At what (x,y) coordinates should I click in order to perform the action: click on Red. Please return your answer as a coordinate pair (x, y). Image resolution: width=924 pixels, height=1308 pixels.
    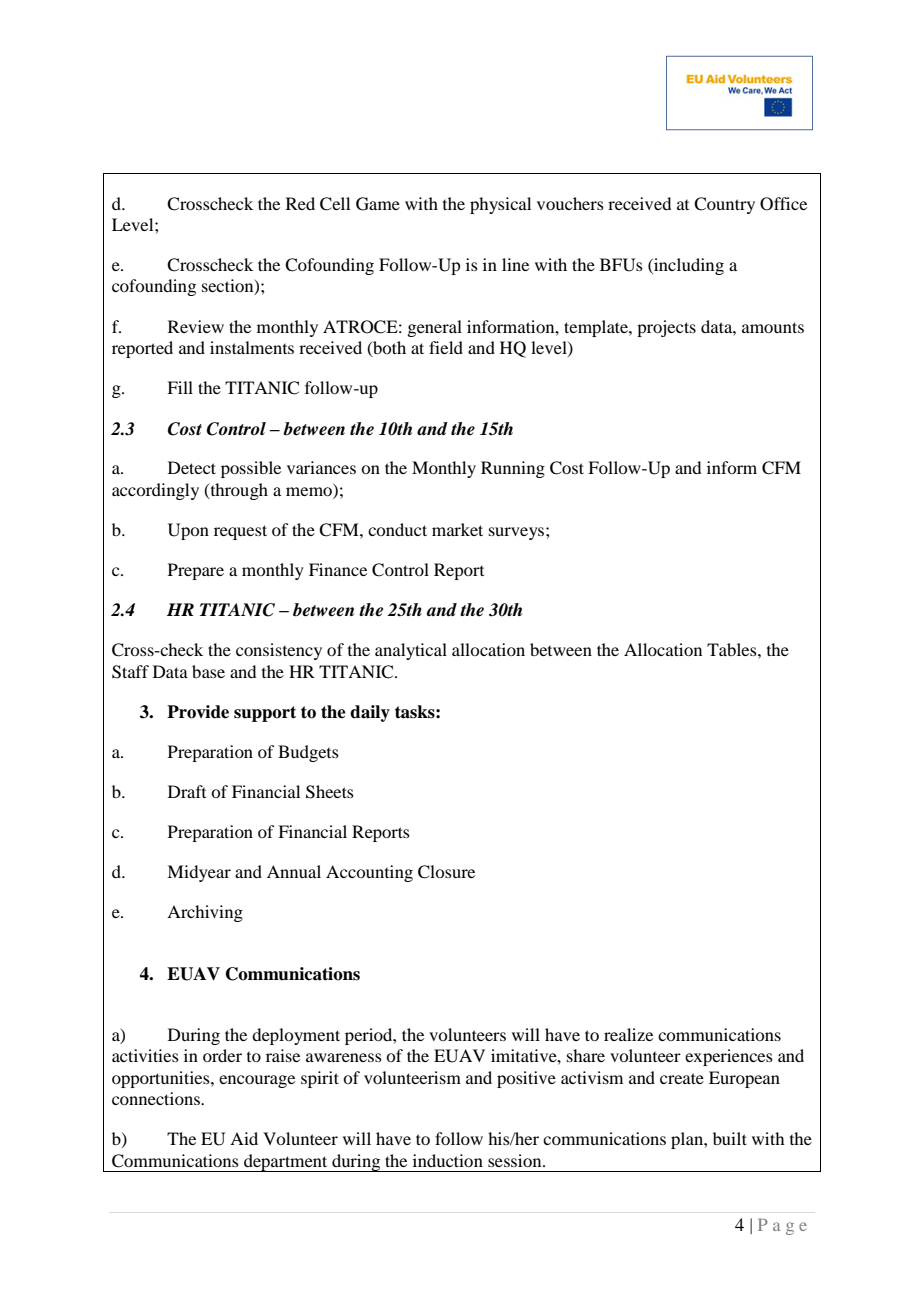
    Looking at the image, I should click on (300, 203).
